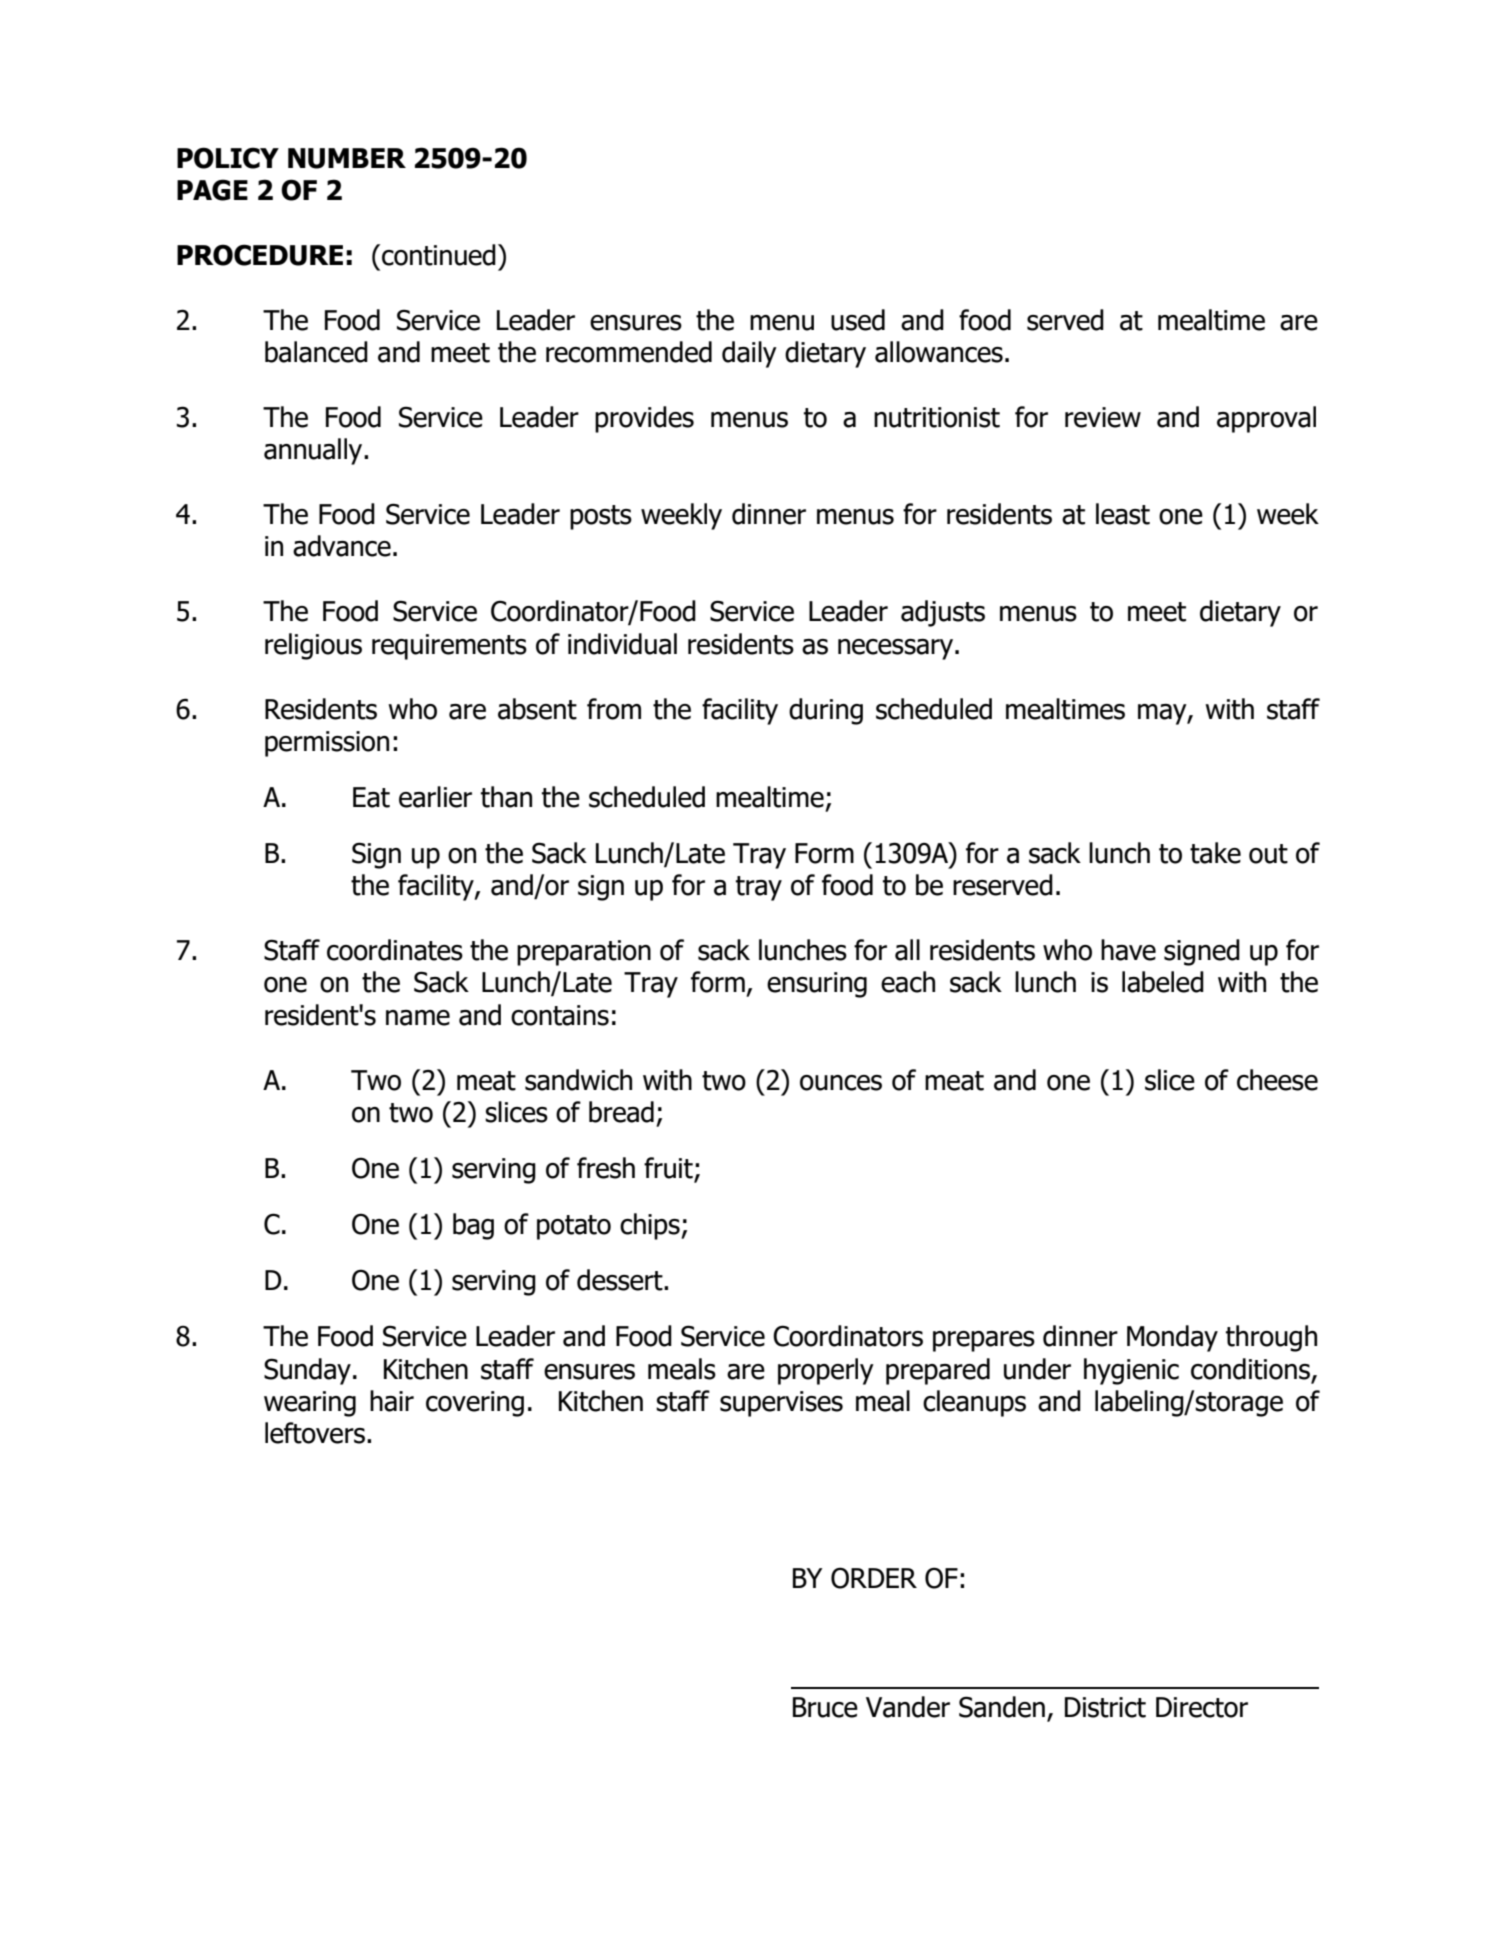 The height and width of the page is (1933, 1494). I want to click on Sunday, so click(307, 1371).
